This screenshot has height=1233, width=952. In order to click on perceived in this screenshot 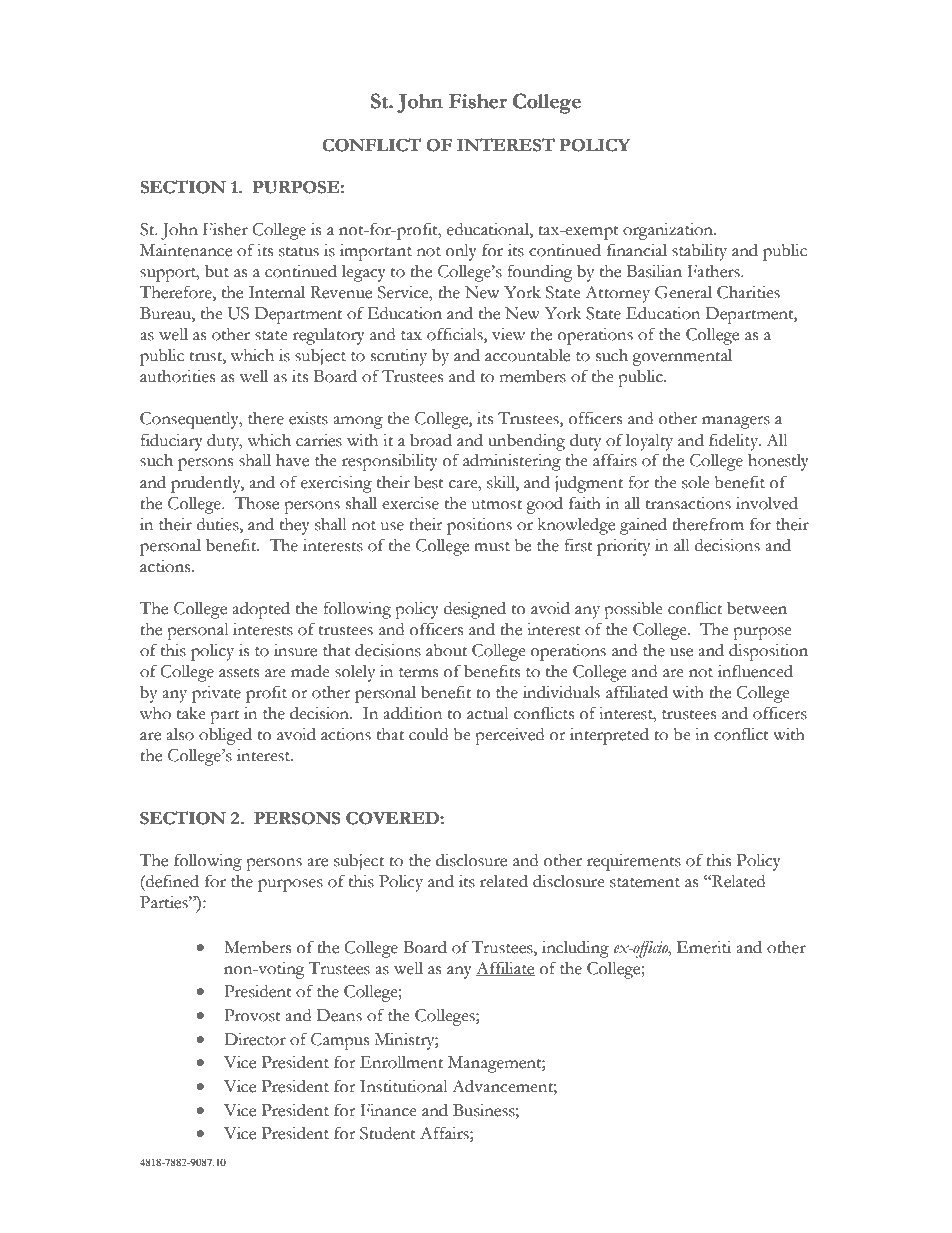, I will do `click(509, 736)`.
